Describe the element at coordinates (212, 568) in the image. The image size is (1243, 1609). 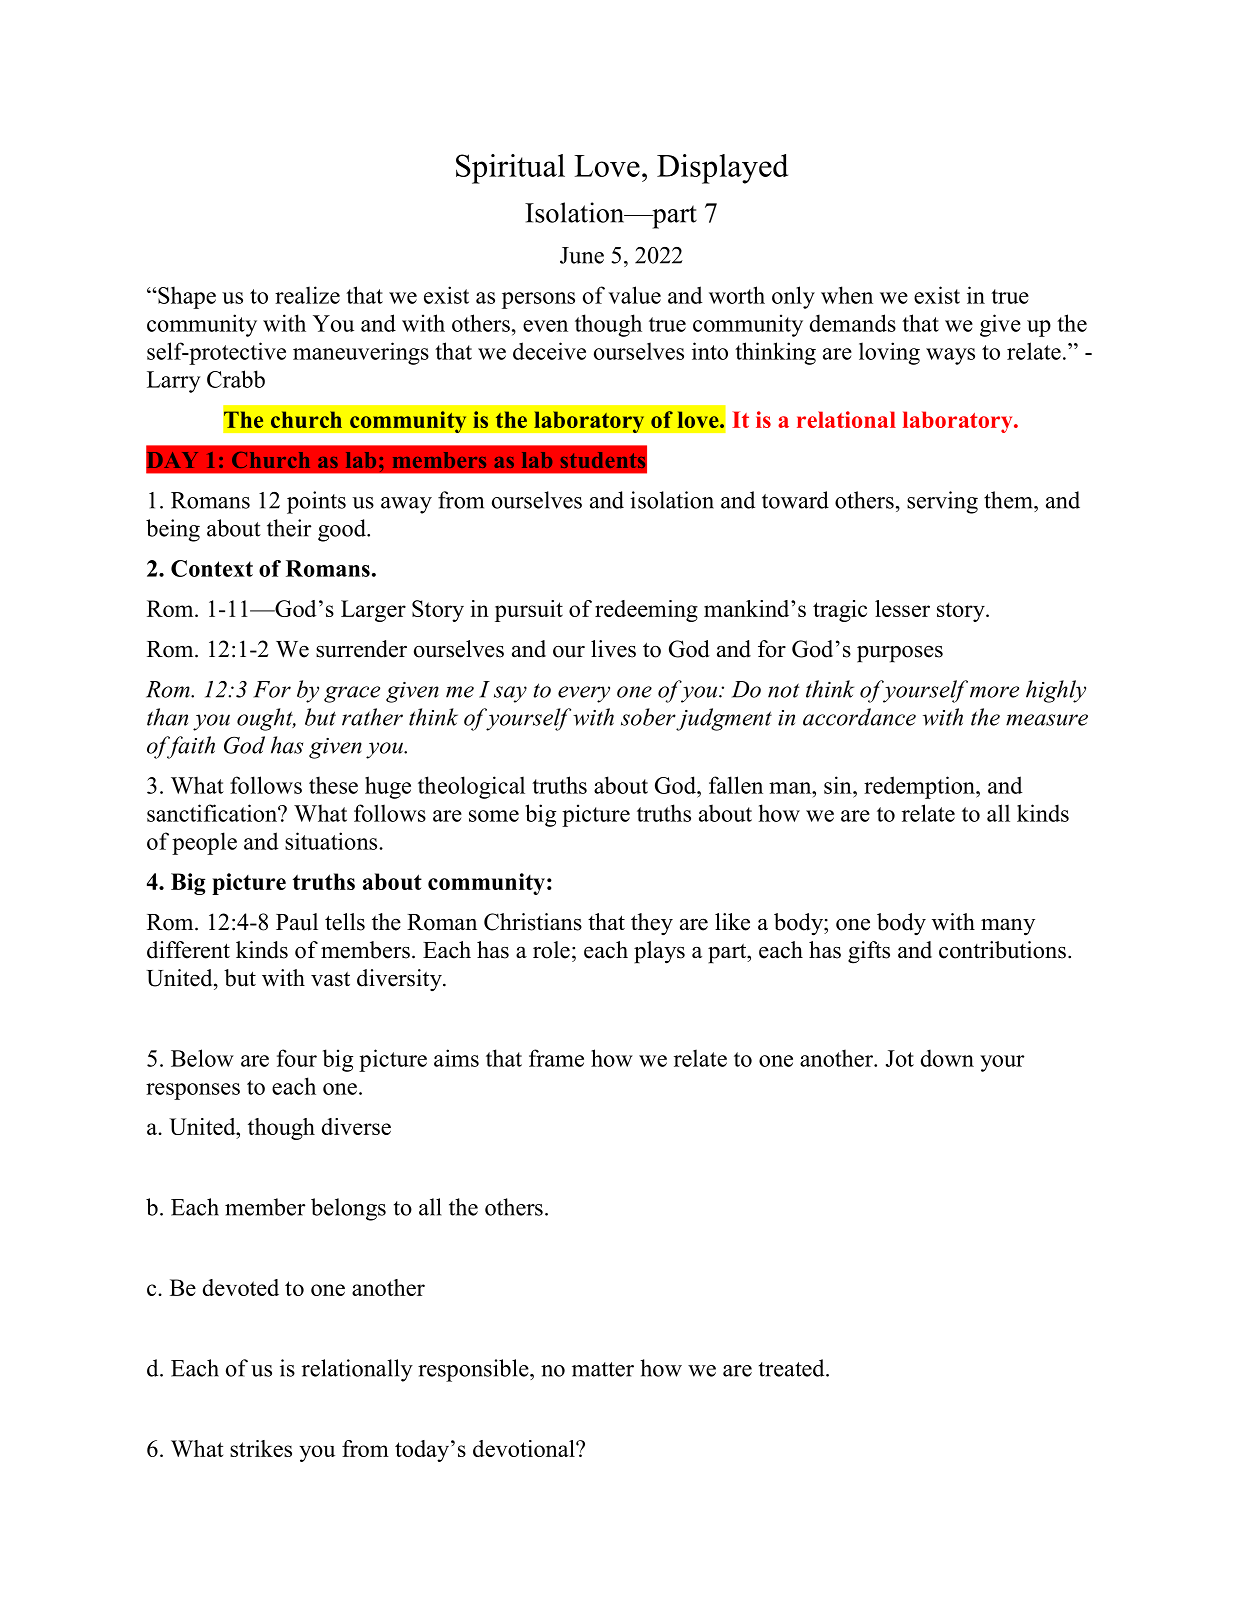
I see `Context` at that location.
